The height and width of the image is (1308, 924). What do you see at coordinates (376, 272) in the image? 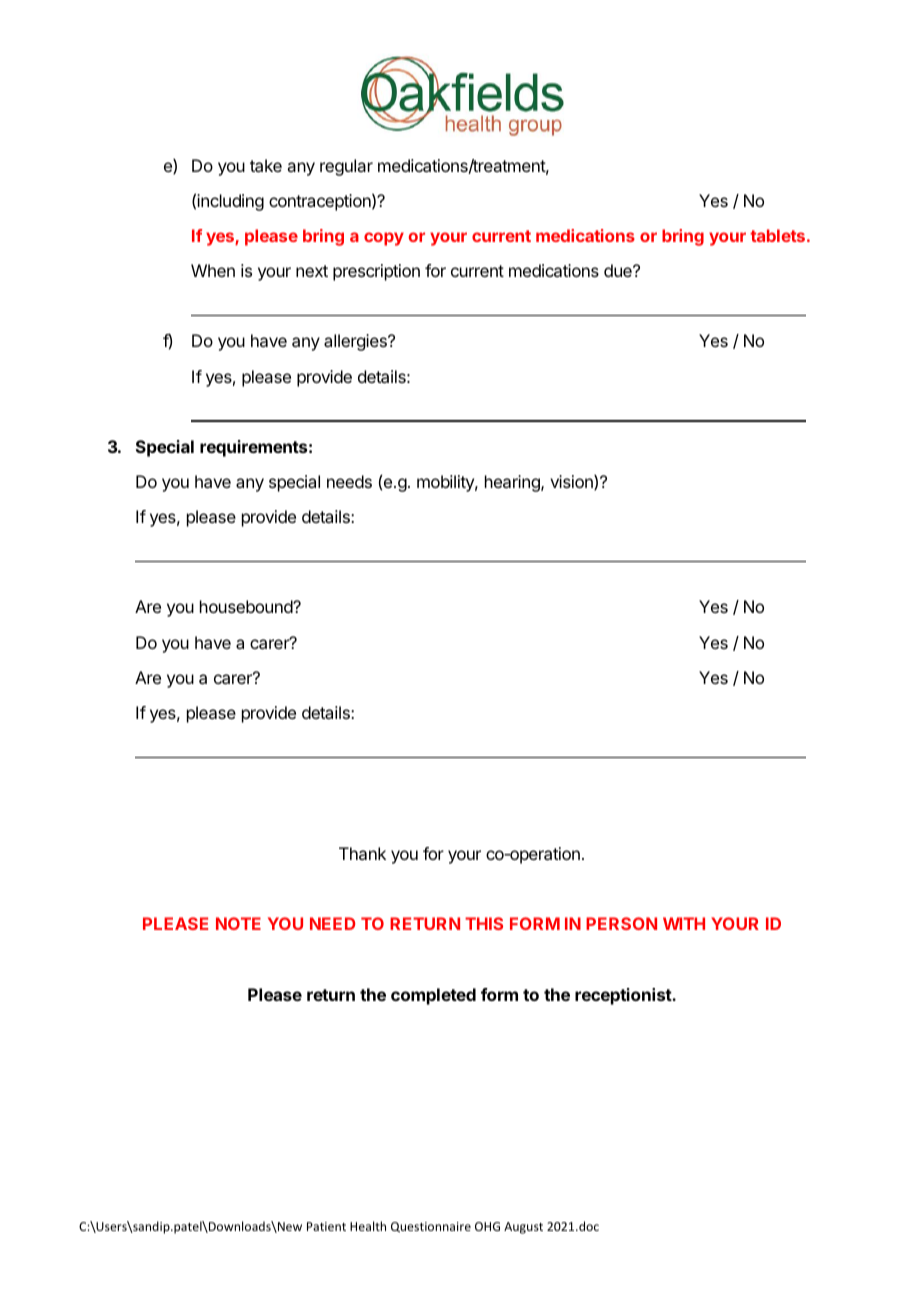
I see `prescription` at bounding box center [376, 272].
